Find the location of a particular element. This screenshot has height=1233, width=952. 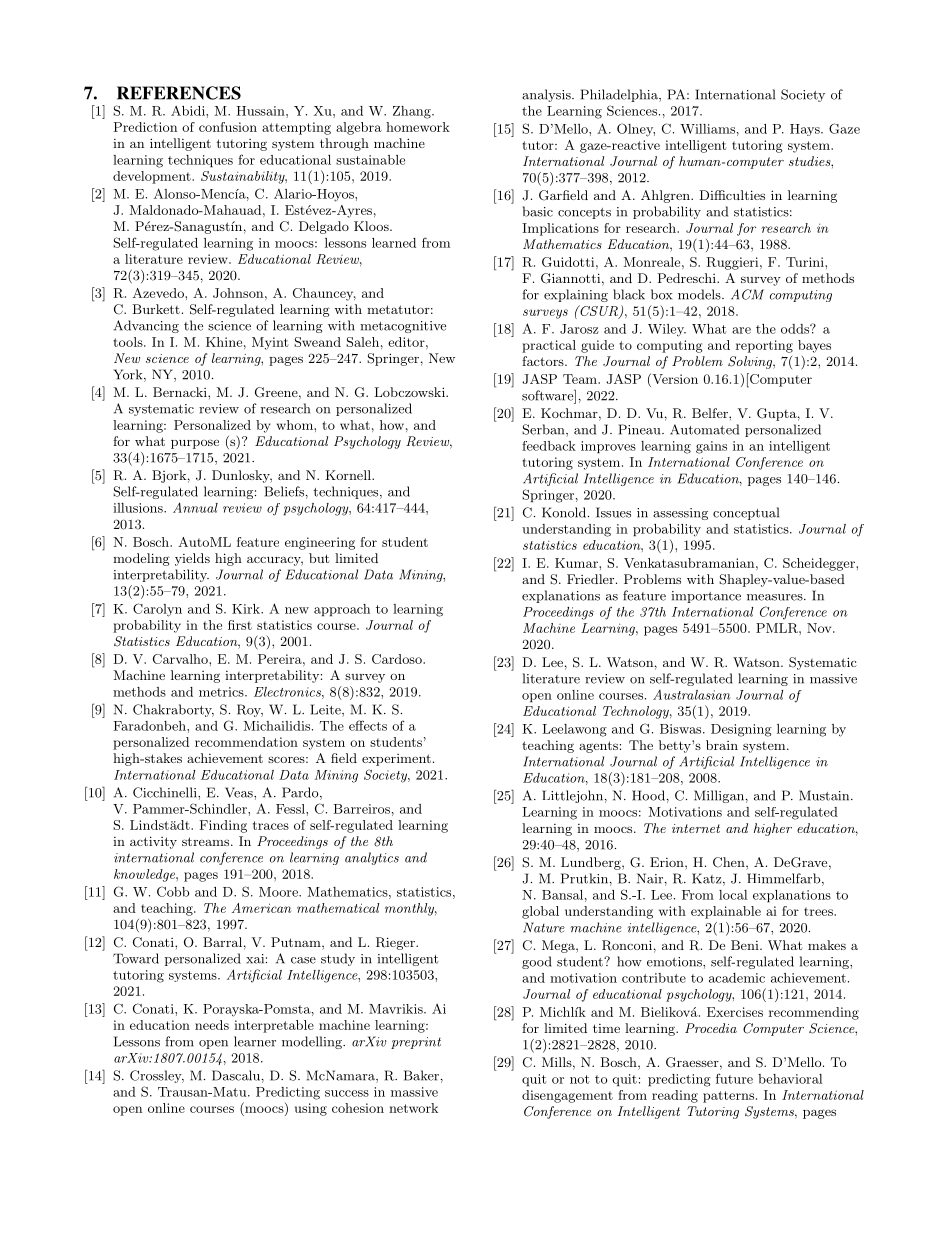

Baker is located at coordinates (421, 1075).
